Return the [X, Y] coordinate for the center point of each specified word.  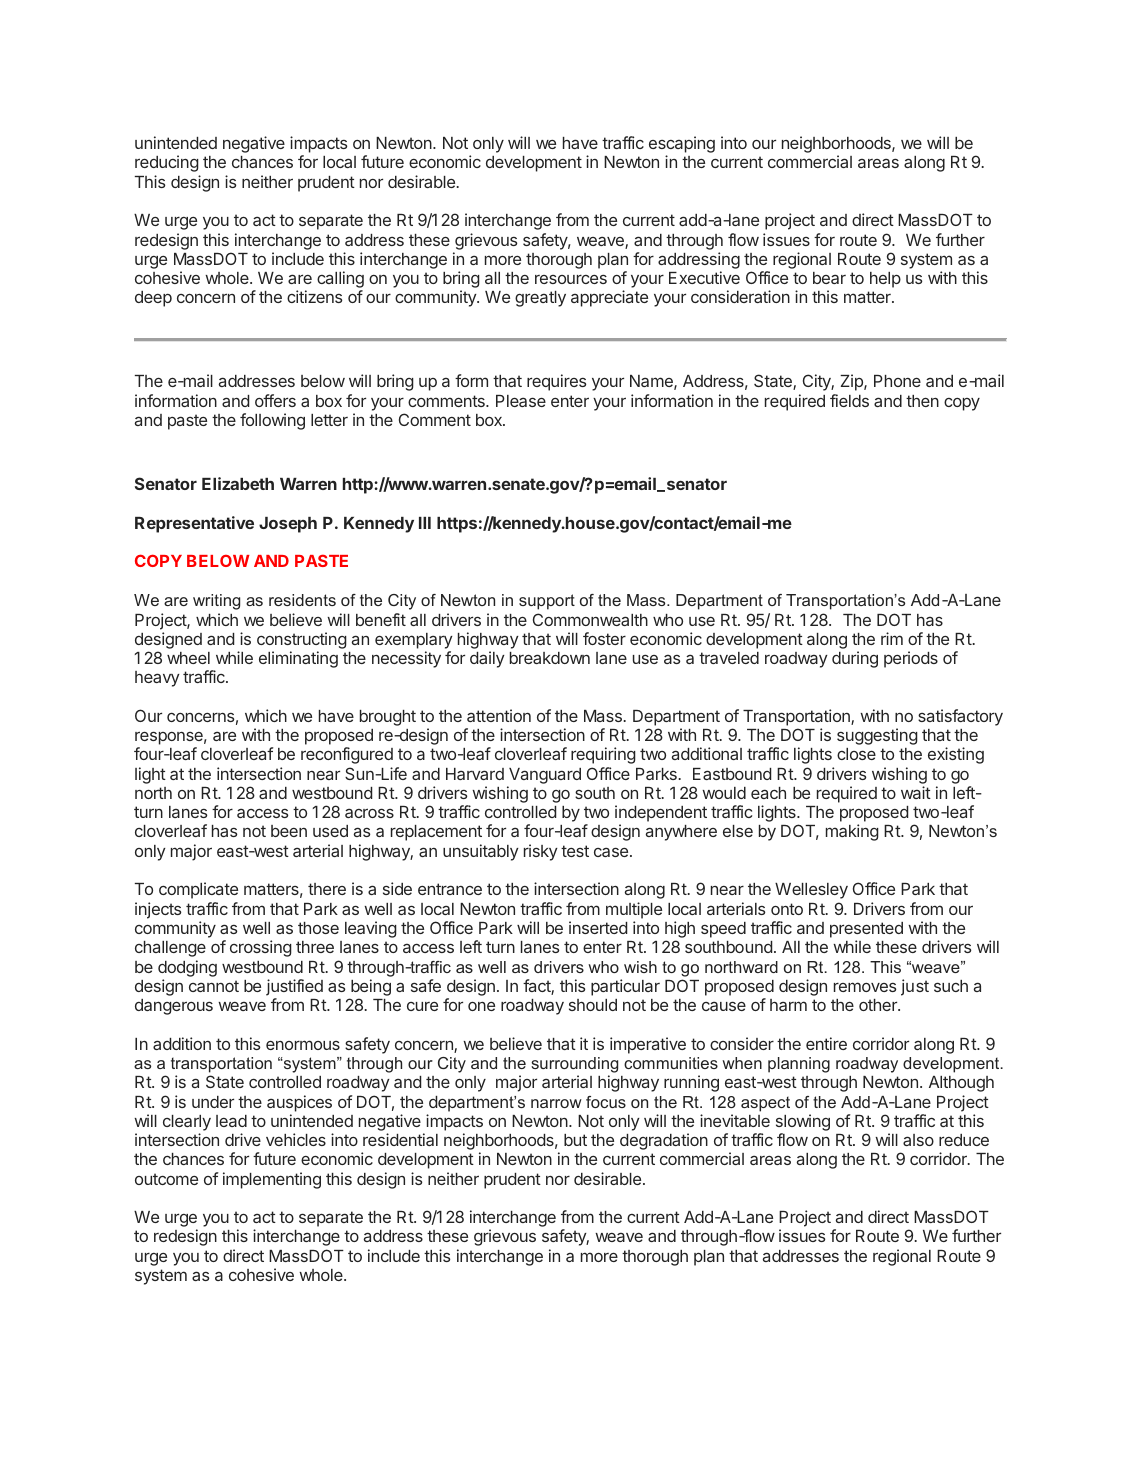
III [425, 523]
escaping [682, 146]
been [289, 831]
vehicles [296, 1139]
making [852, 832]
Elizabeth [238, 483]
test [575, 851]
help [885, 280]
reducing [167, 163]
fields [849, 400]
